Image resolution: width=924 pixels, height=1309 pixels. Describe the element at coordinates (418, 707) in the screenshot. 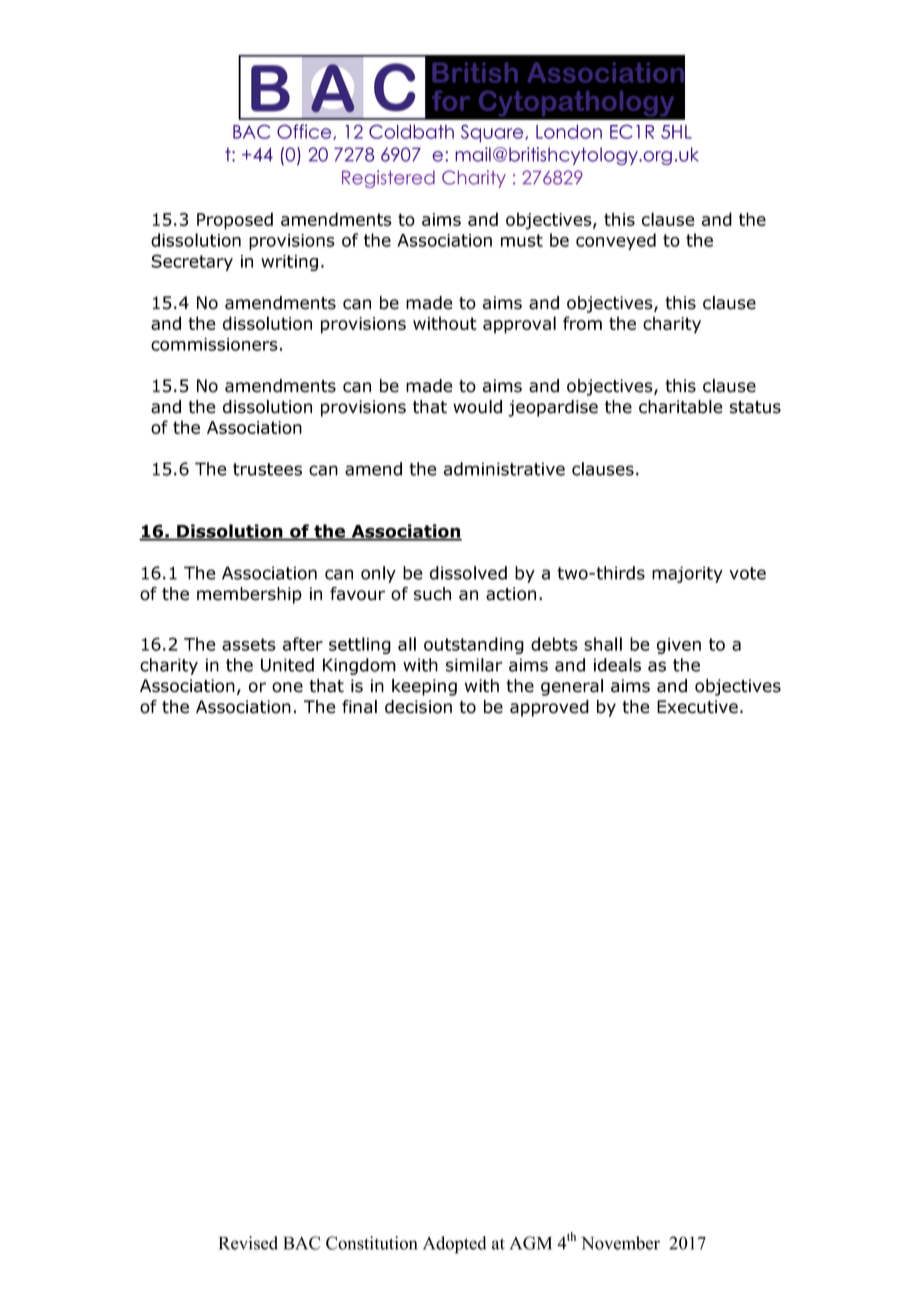

I see `decision` at that location.
